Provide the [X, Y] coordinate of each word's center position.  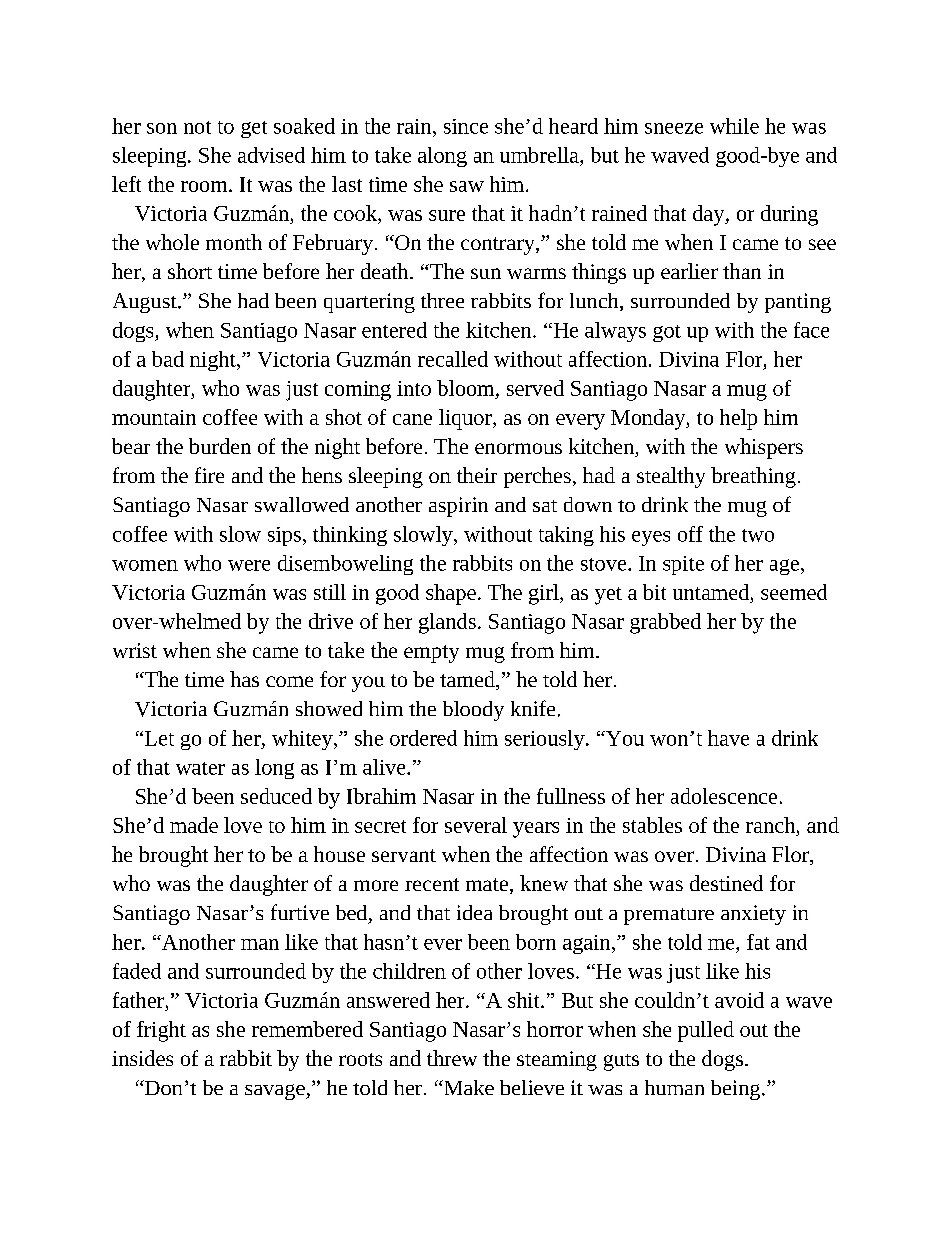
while [734, 126]
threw [452, 1058]
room [205, 186]
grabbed [665, 623]
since [466, 126]
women [145, 565]
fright [161, 1031]
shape [451, 594]
